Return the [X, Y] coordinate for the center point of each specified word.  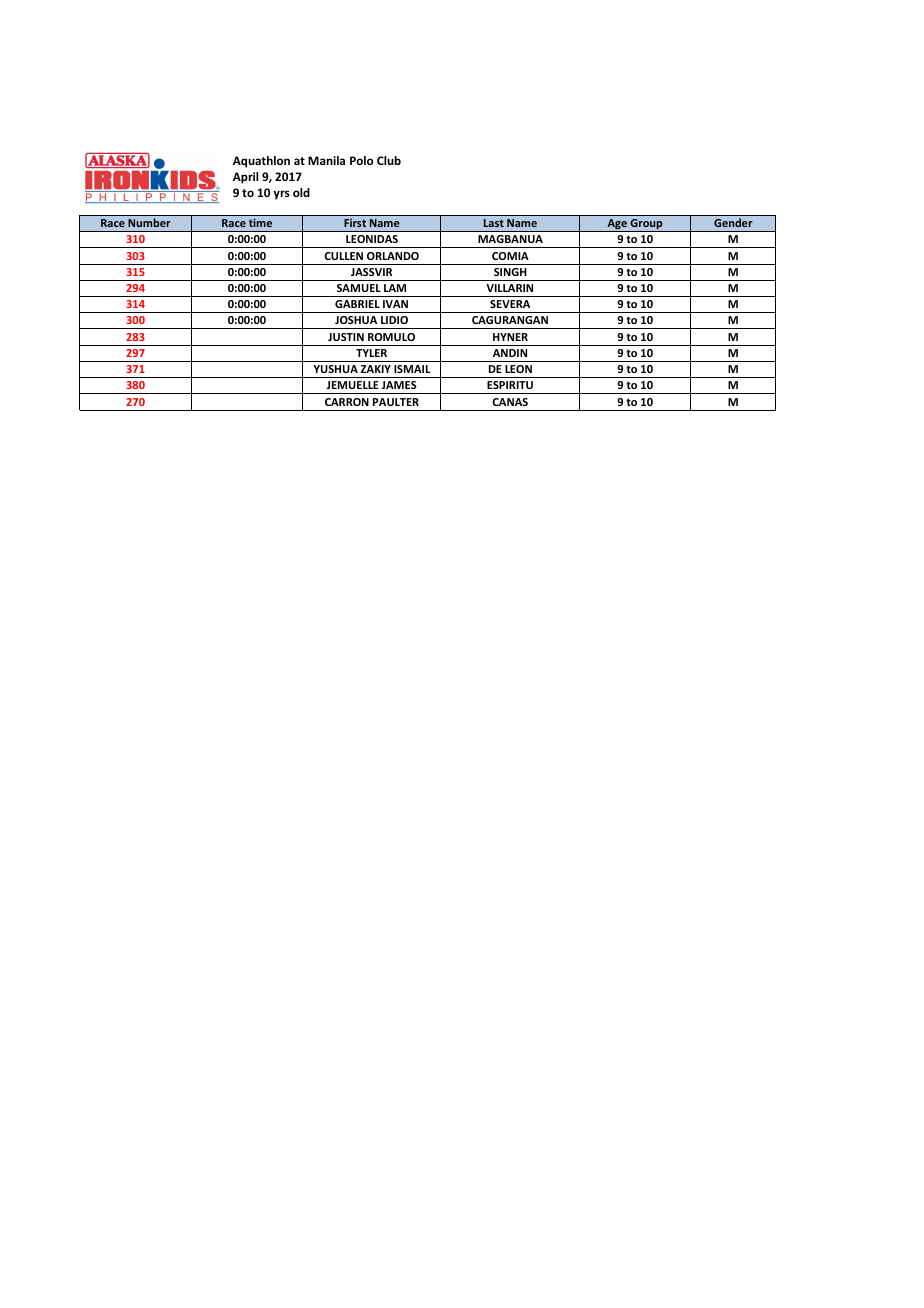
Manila [326, 160]
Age [617, 225]
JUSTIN [346, 337]
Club [389, 160]
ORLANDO [393, 256]
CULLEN [343, 256]
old [301, 192]
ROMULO [391, 337]
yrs [281, 195]
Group [646, 225]
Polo [361, 160]
